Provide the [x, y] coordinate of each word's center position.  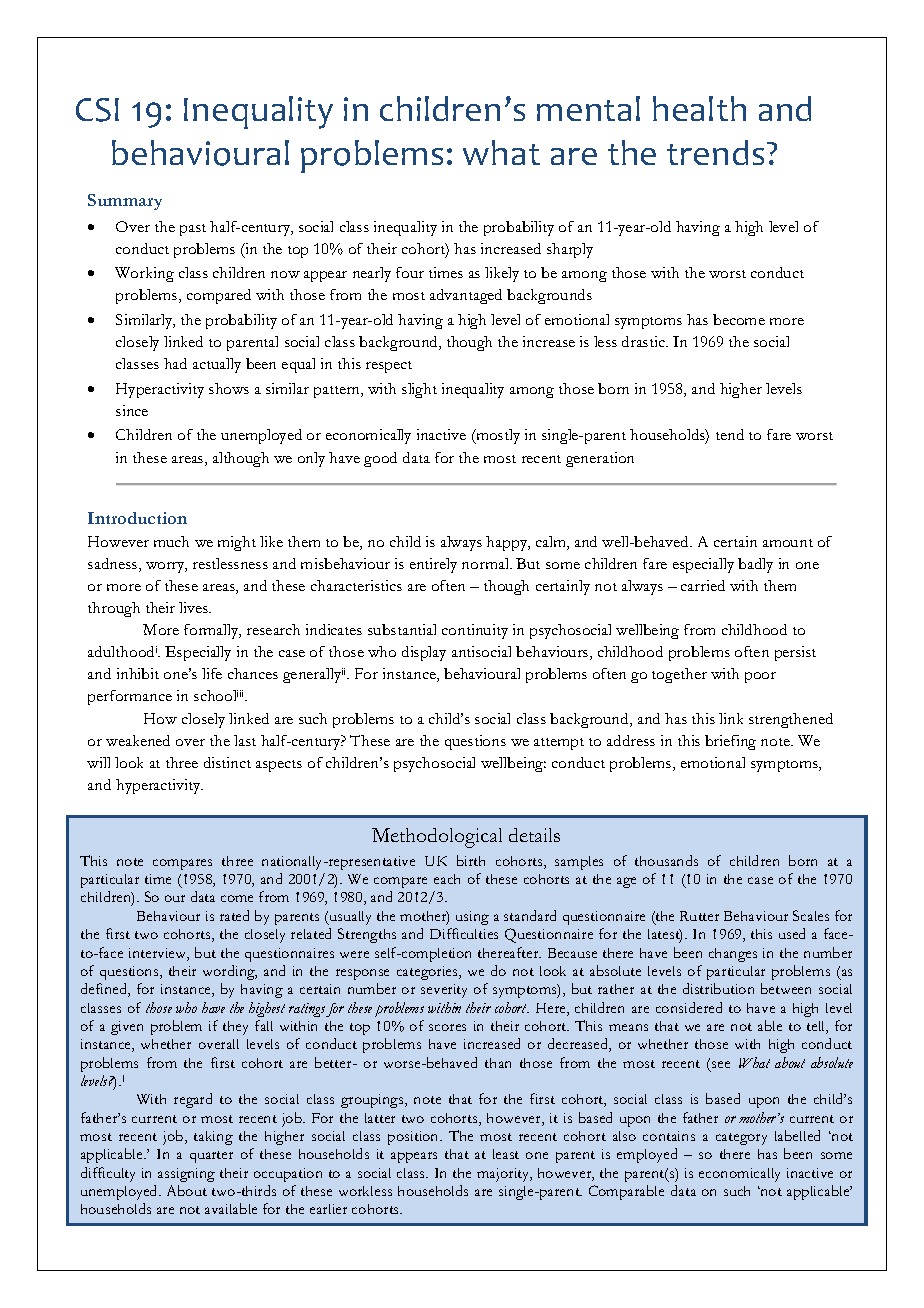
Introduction [137, 518]
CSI [97, 110]
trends [715, 152]
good [380, 459]
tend [730, 434]
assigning [186, 1175]
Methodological [437, 838]
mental [588, 108]
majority [504, 1175]
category [741, 1139]
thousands [666, 860]
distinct [227, 762]
